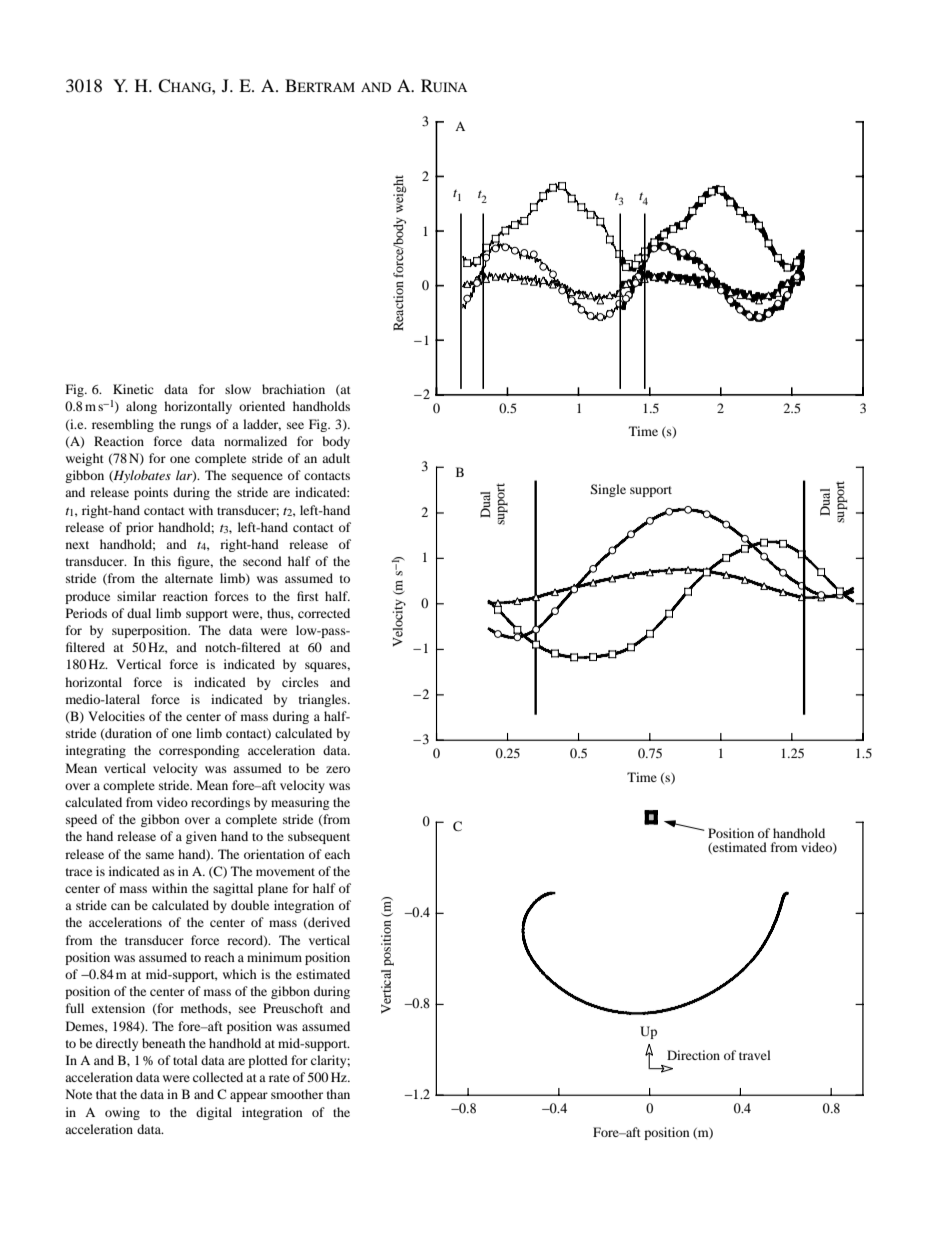 The height and width of the screenshot is (1240, 952). Describe the element at coordinates (274, 957) in the screenshot. I see `minimum` at that location.
